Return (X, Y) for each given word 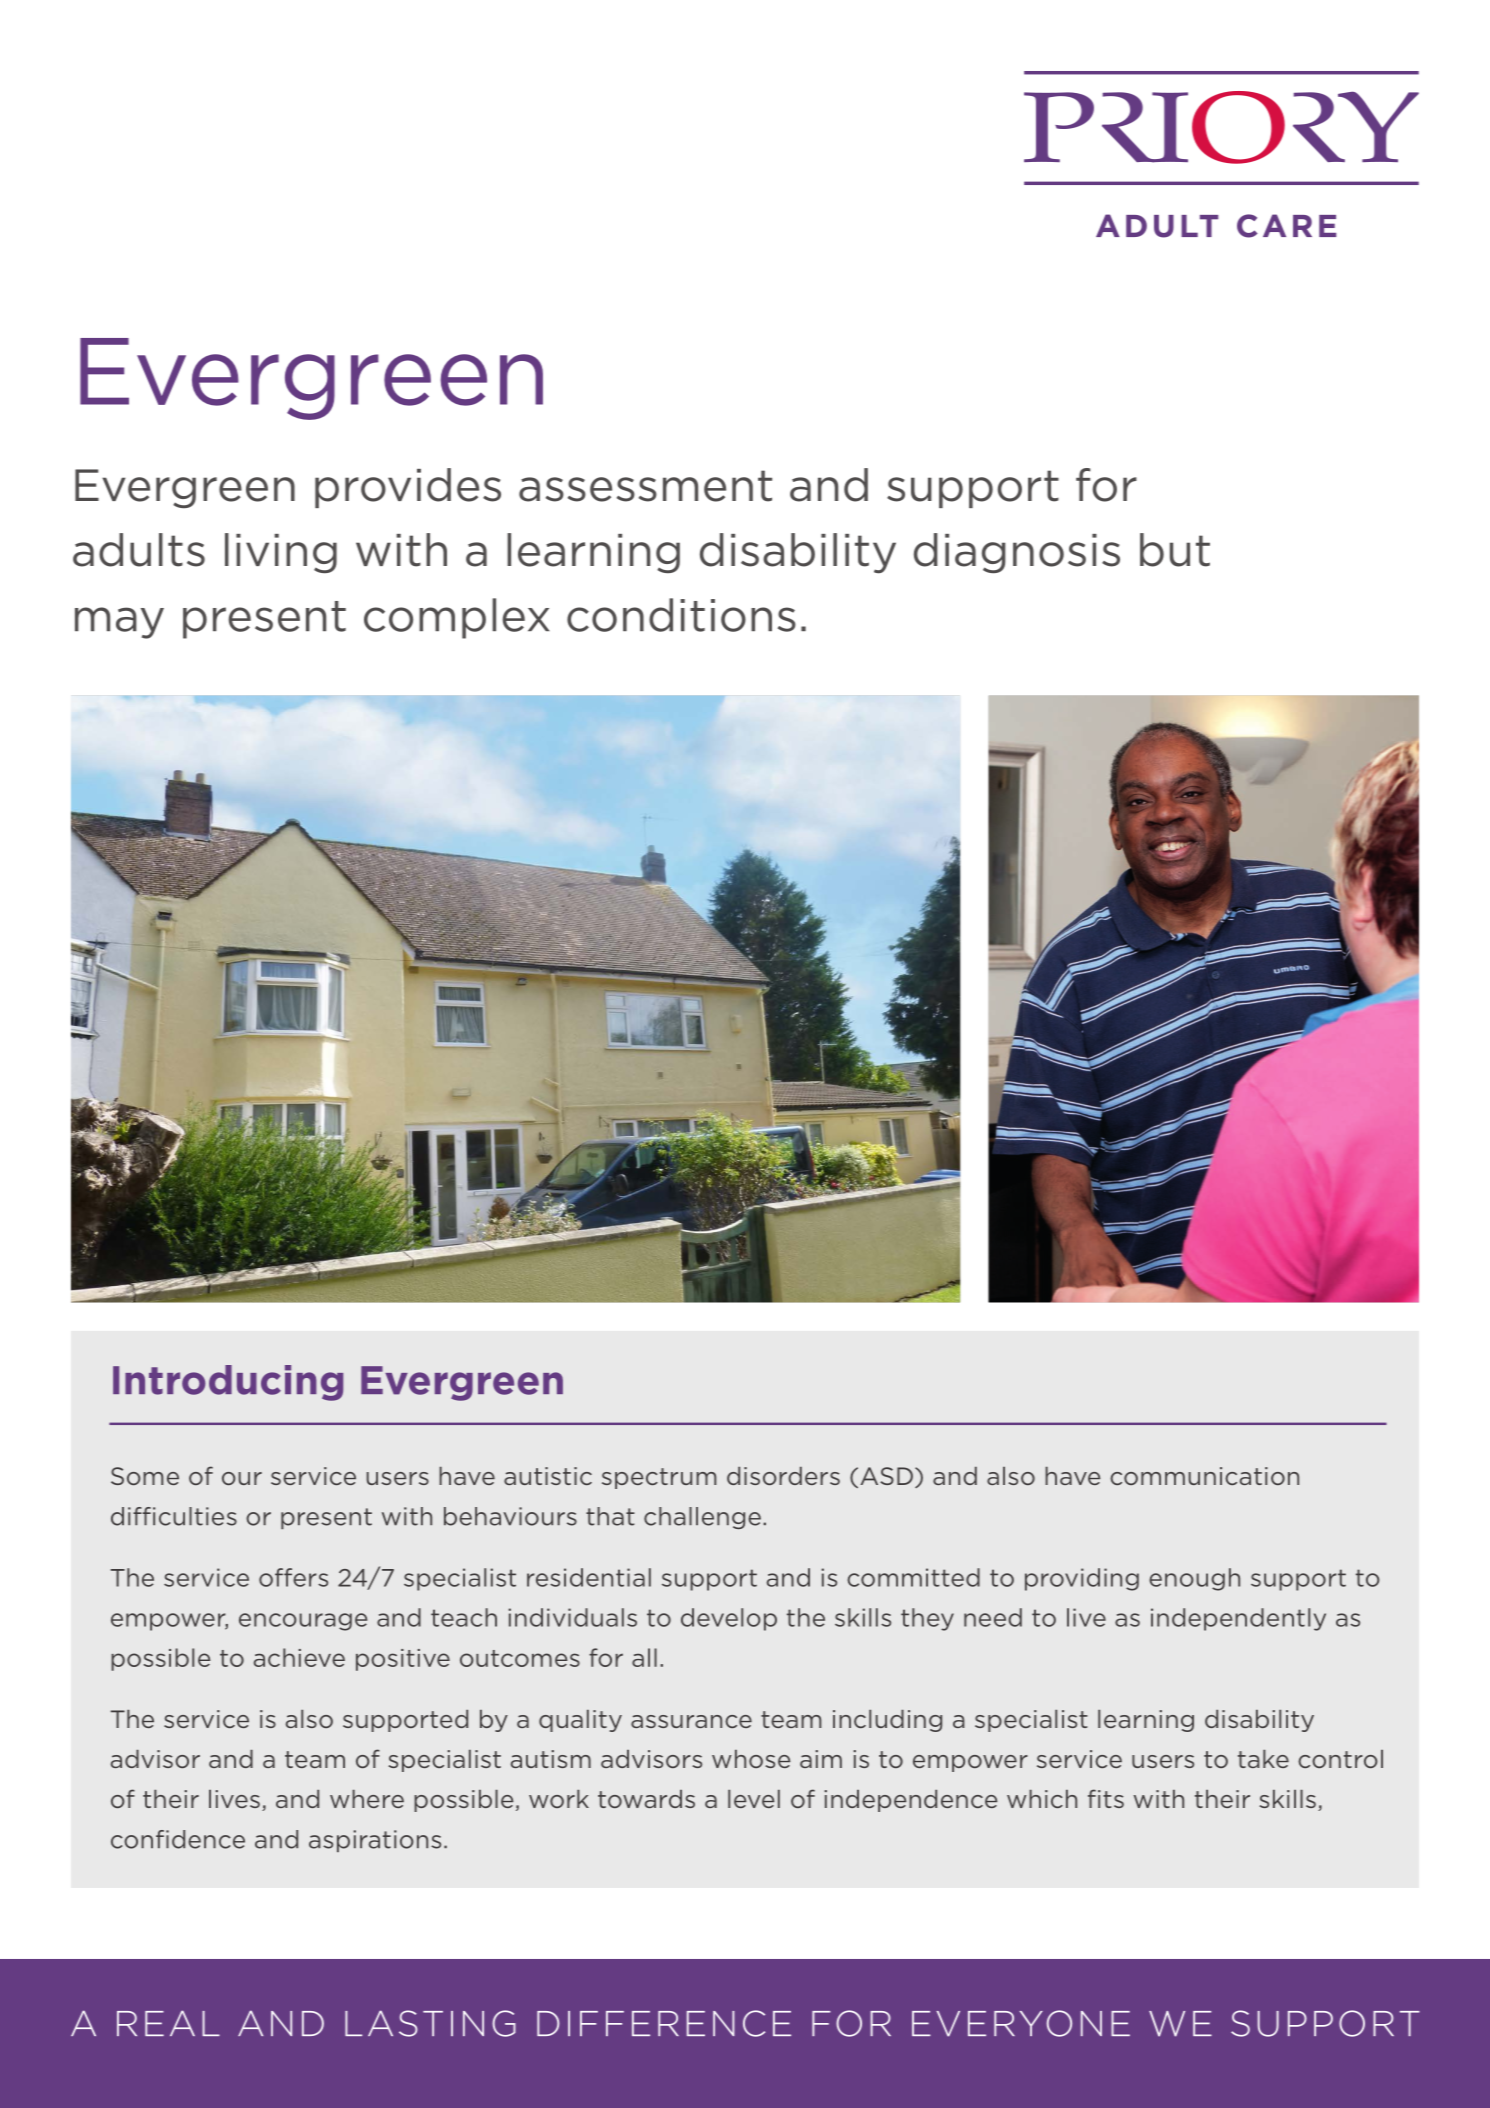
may (119, 623)
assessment (645, 486)
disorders (783, 1476)
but (1175, 550)
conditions (681, 615)
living (281, 553)
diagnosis (1017, 553)
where (367, 1799)
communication (1204, 1476)
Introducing (228, 1383)
